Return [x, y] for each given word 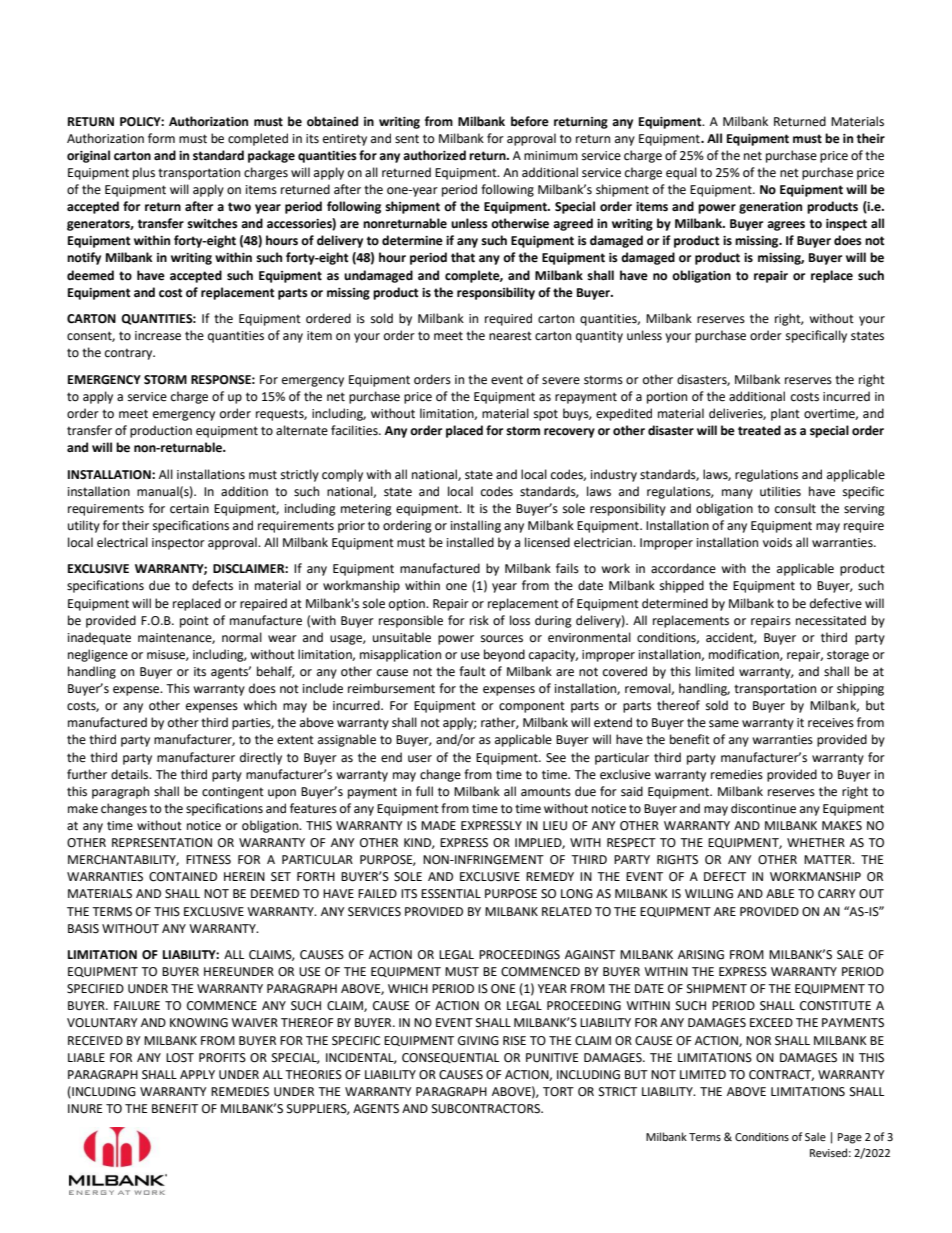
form [161, 138]
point [194, 622]
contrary [130, 354]
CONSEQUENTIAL [450, 1058]
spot [546, 415]
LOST [180, 1058]
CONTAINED [183, 877]
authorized [434, 155]
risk [479, 620]
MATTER [829, 859]
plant [785, 414]
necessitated [831, 620]
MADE [438, 825]
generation [770, 208]
